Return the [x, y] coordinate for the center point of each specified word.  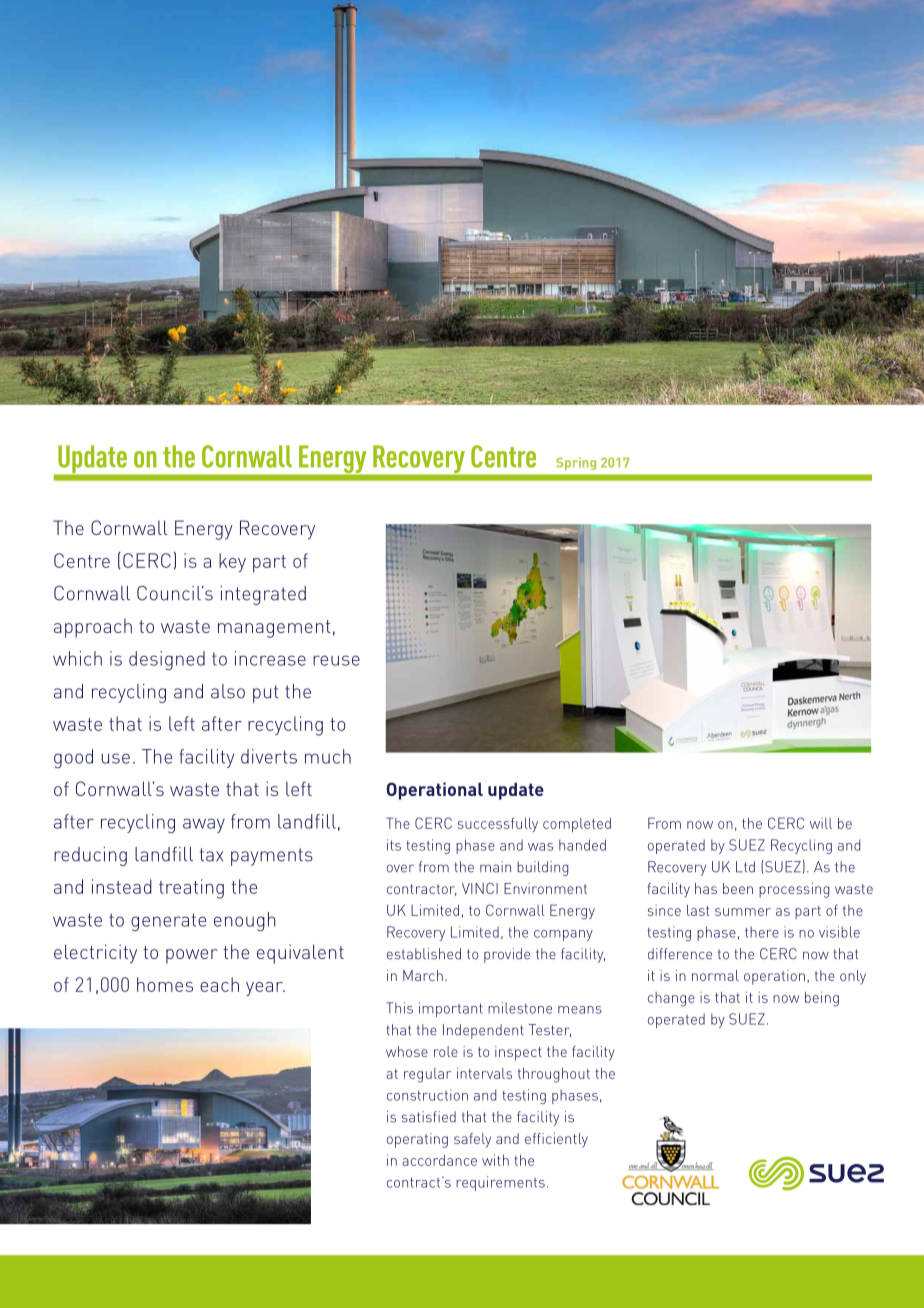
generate [168, 922]
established [424, 954]
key [232, 562]
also [228, 691]
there [762, 932]
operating [417, 1140]
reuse [336, 660]
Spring [576, 463]
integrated [263, 595]
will [821, 823]
